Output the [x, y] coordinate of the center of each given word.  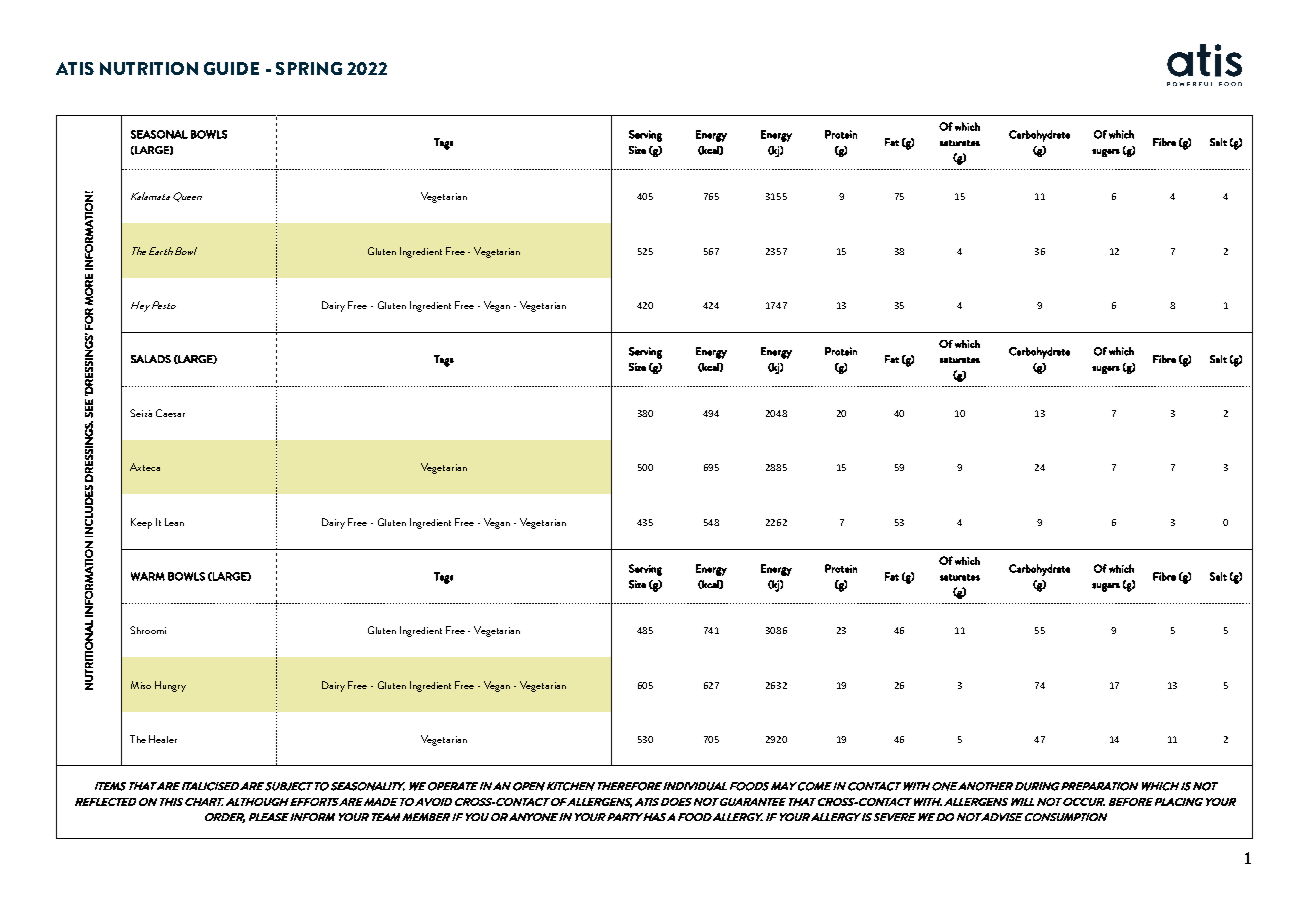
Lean [174, 522]
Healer [163, 739]
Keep [141, 523]
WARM [148, 576]
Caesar [170, 413]
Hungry [170, 686]
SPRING [309, 68]
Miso [141, 685]
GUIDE [231, 68]
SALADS [151, 359]
